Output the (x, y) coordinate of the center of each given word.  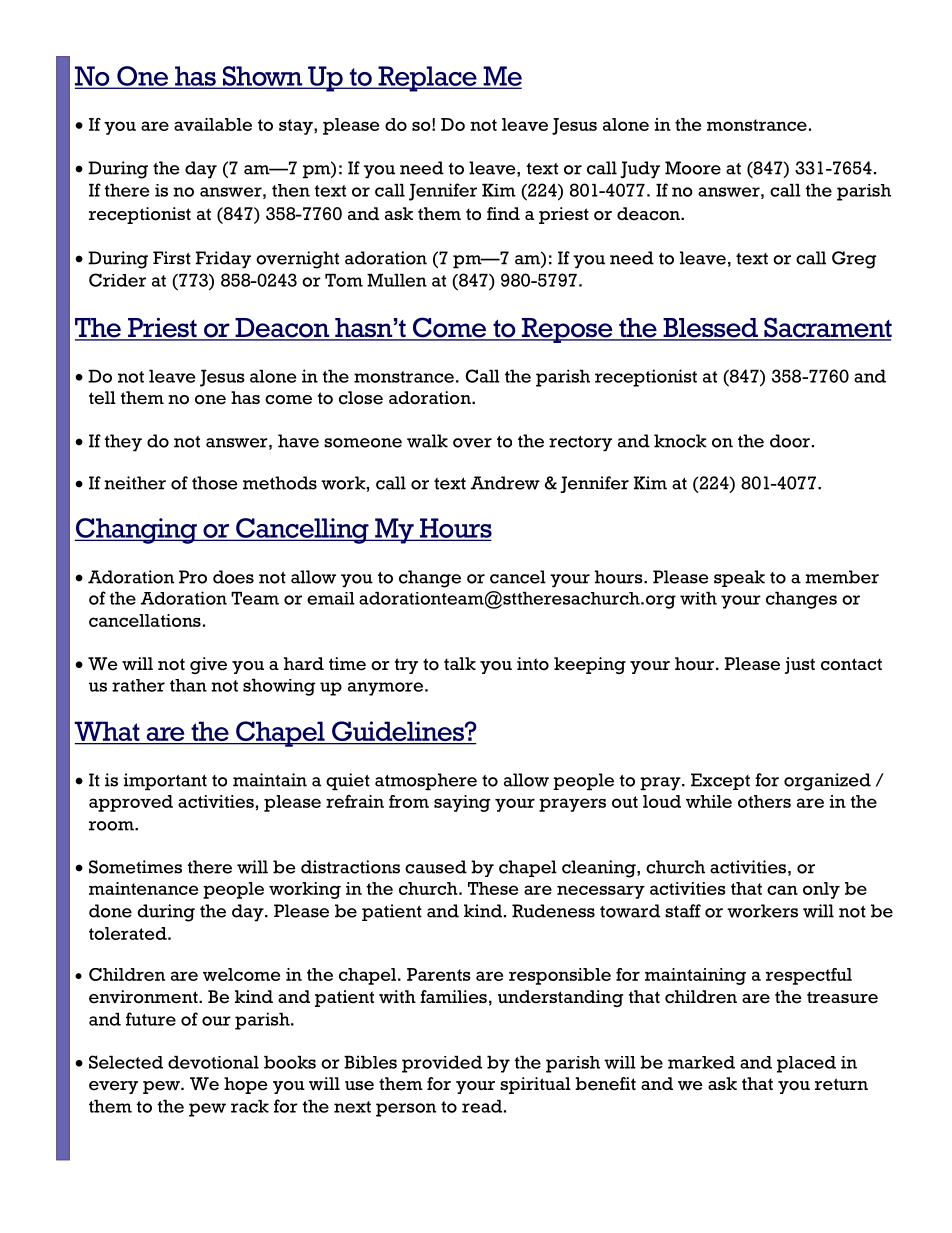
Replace (427, 79)
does (233, 577)
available (213, 124)
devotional (213, 1062)
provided (442, 1064)
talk (460, 663)
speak (739, 578)
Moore (693, 168)
